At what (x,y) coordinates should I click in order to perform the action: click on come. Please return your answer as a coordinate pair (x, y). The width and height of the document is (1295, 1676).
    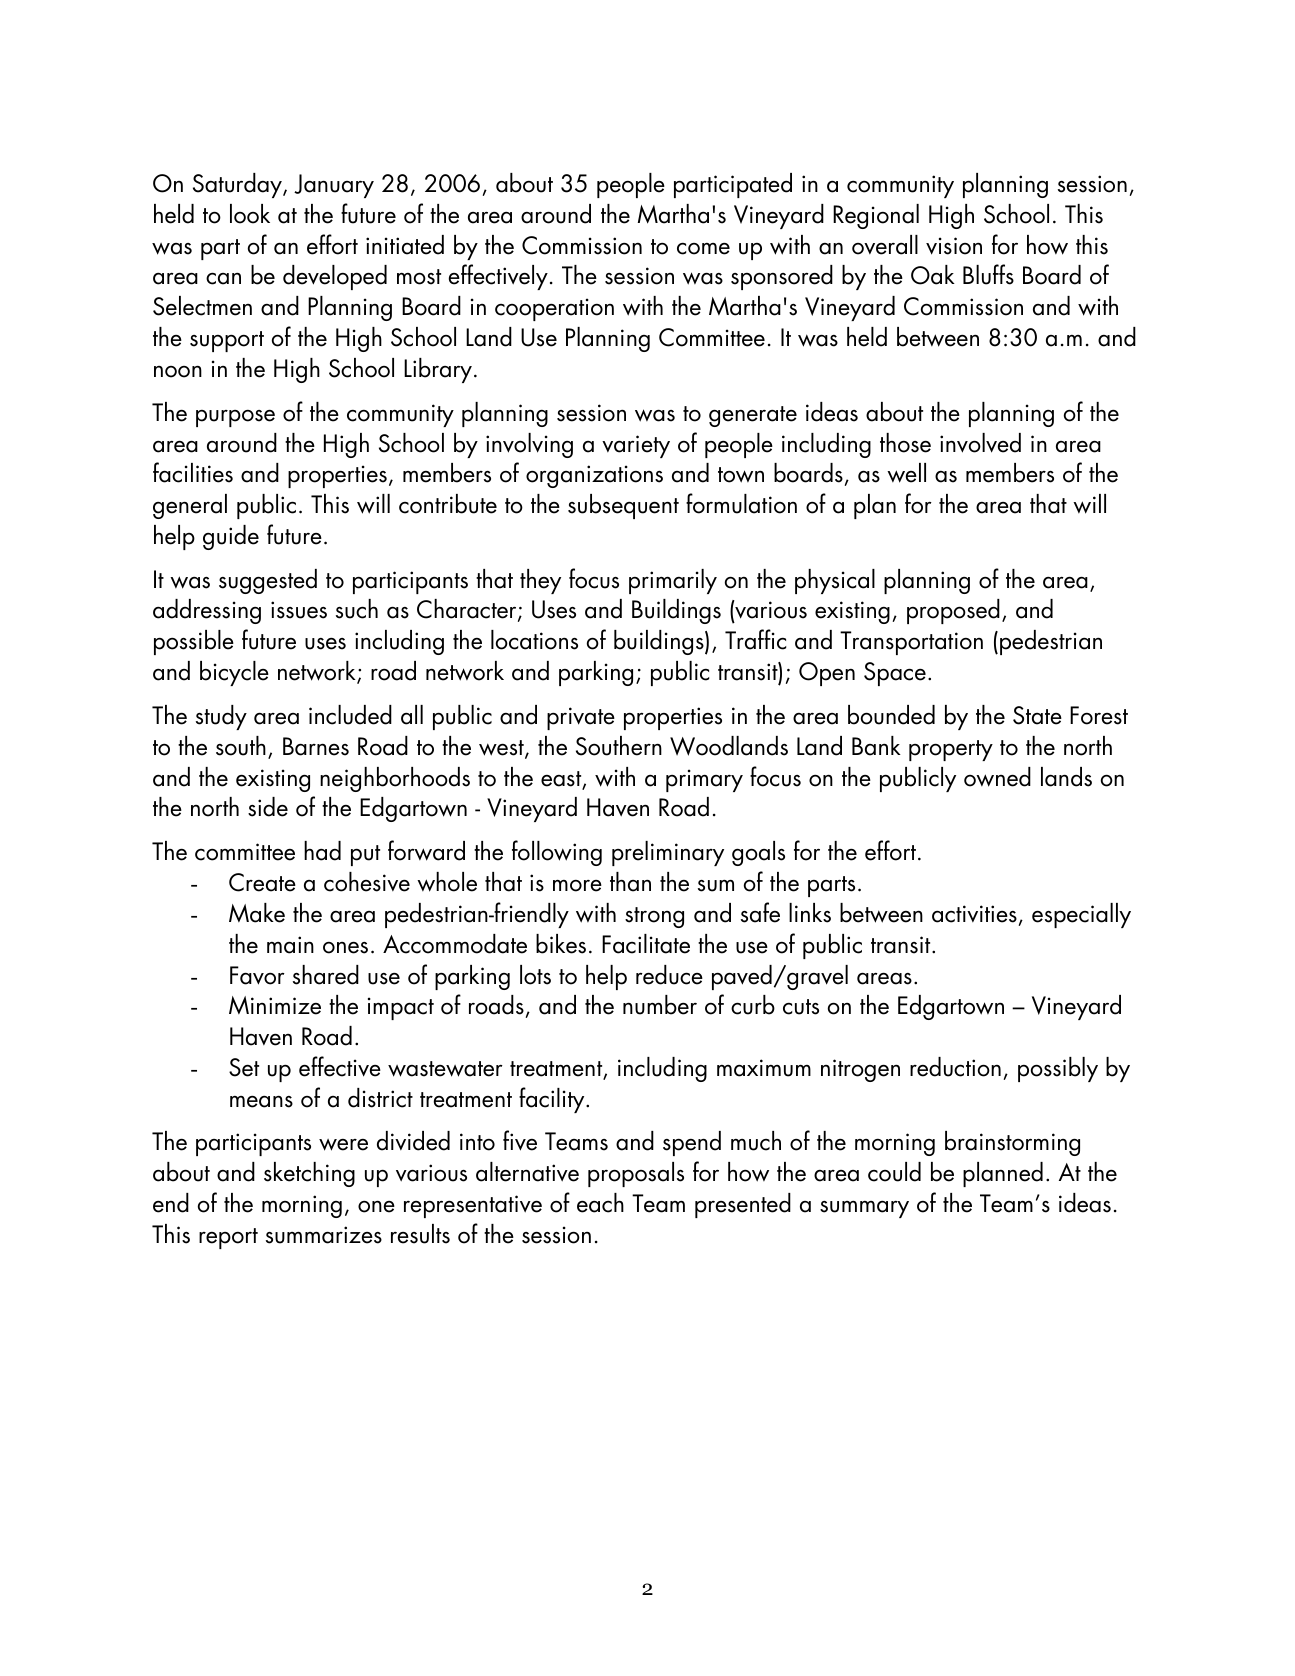
    Looking at the image, I should click on (703, 249).
